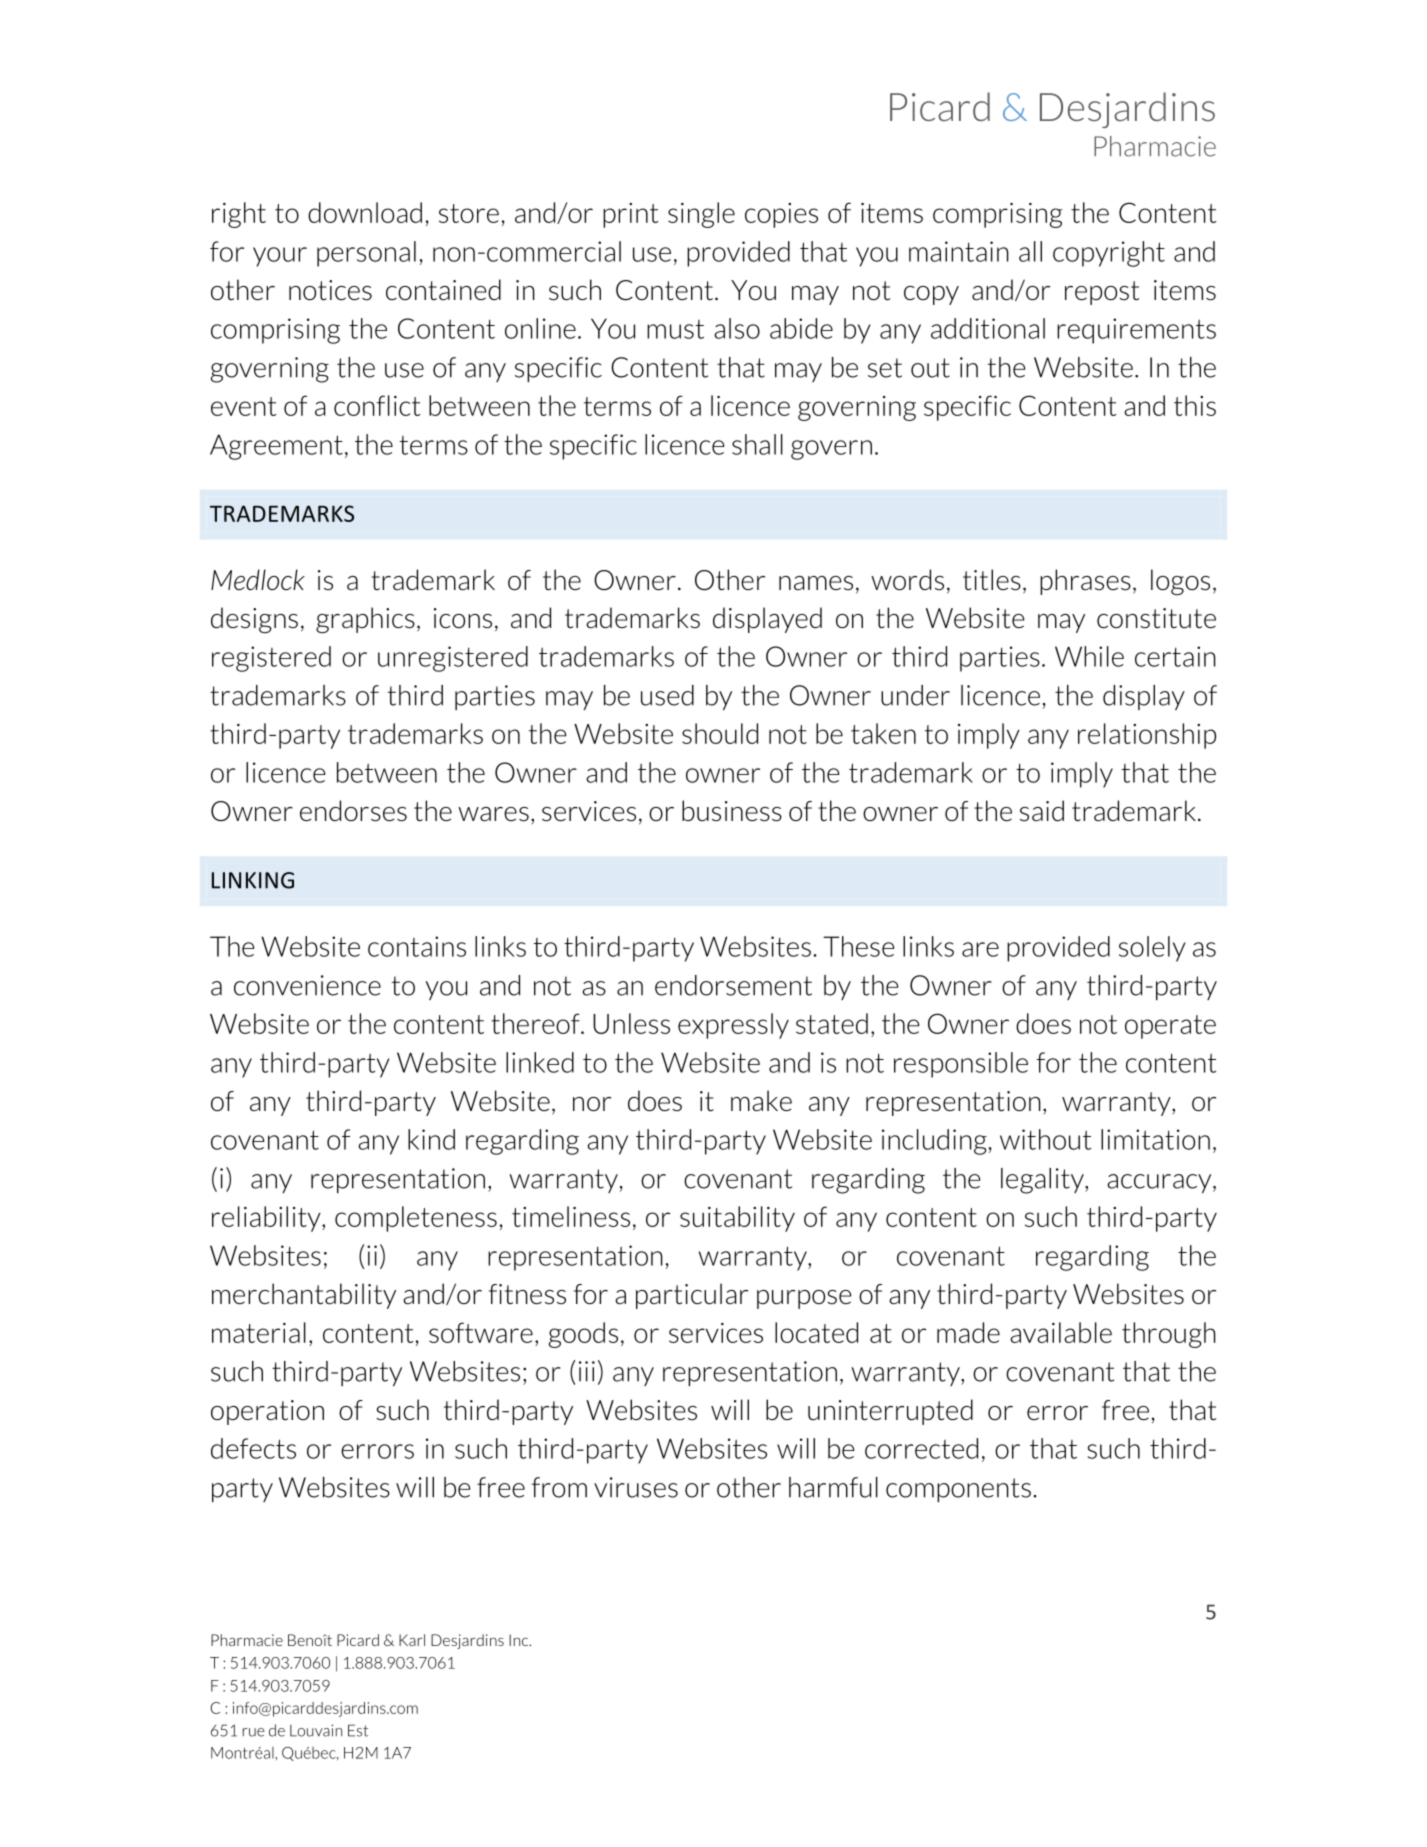 Image resolution: width=1427 pixels, height=1847 pixels. What do you see at coordinates (636, 1487) in the page?
I see `viruses` at bounding box center [636, 1487].
